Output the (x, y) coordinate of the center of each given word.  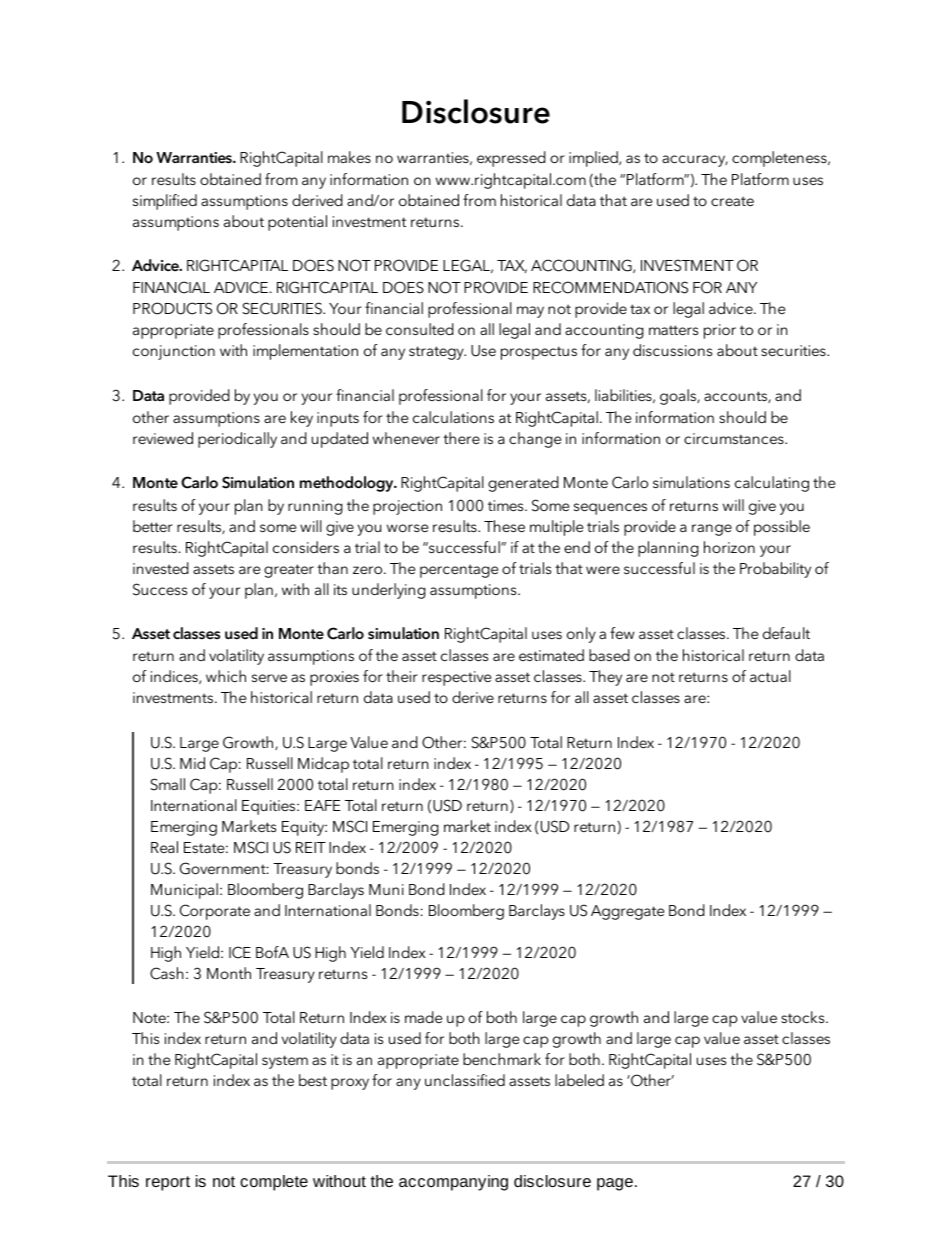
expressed (511, 159)
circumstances (735, 438)
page (615, 1184)
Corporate (215, 912)
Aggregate (627, 912)
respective (456, 678)
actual (770, 676)
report (168, 1183)
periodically (237, 440)
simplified (165, 202)
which (226, 676)
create (732, 201)
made (423, 1017)
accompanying (453, 1183)
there (461, 438)
